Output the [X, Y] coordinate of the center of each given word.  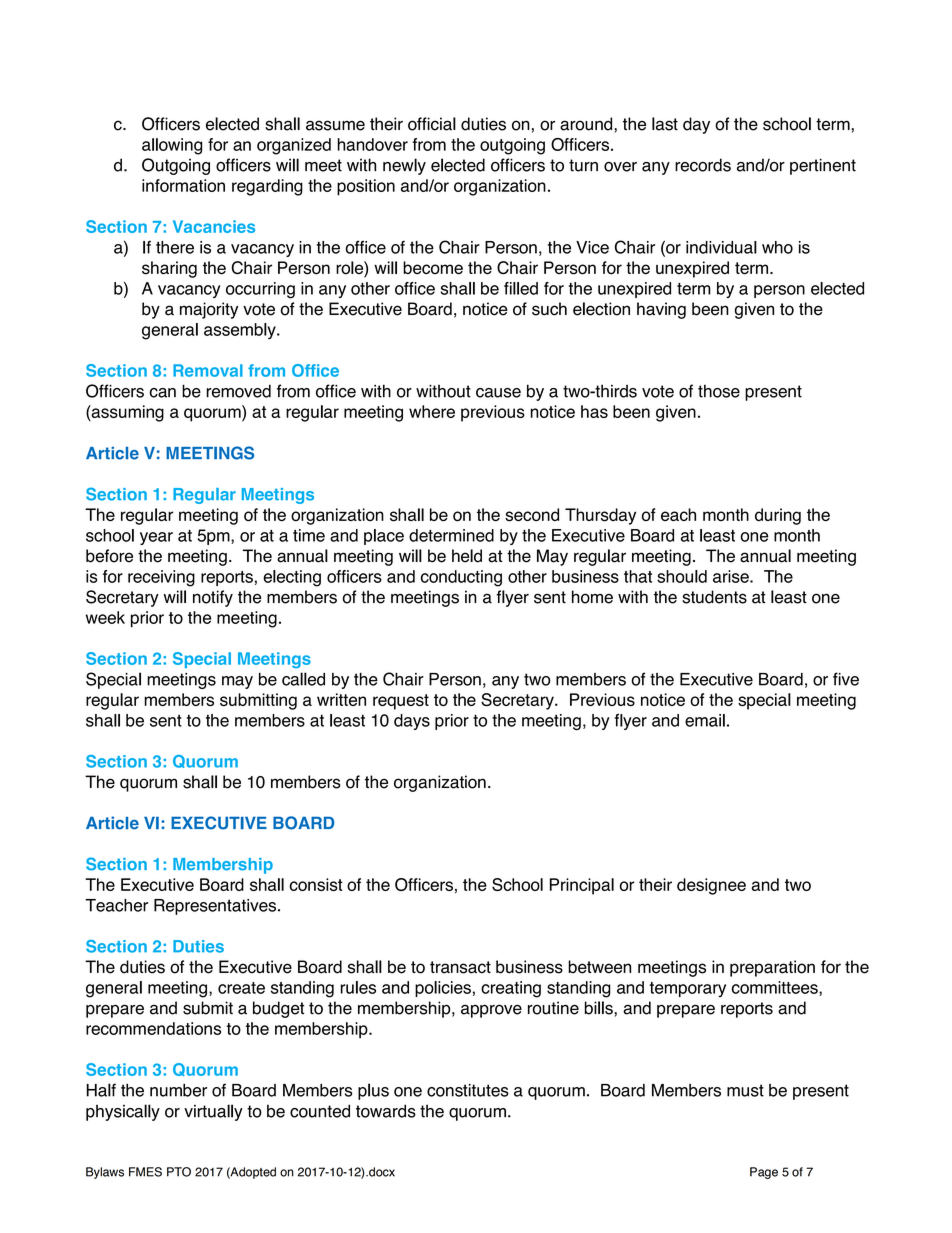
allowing [172, 146]
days [412, 722]
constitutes [468, 1090]
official [432, 124]
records [703, 165]
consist [316, 884]
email [705, 720]
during [778, 516]
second [532, 515]
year [156, 538]
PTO [179, 1172]
